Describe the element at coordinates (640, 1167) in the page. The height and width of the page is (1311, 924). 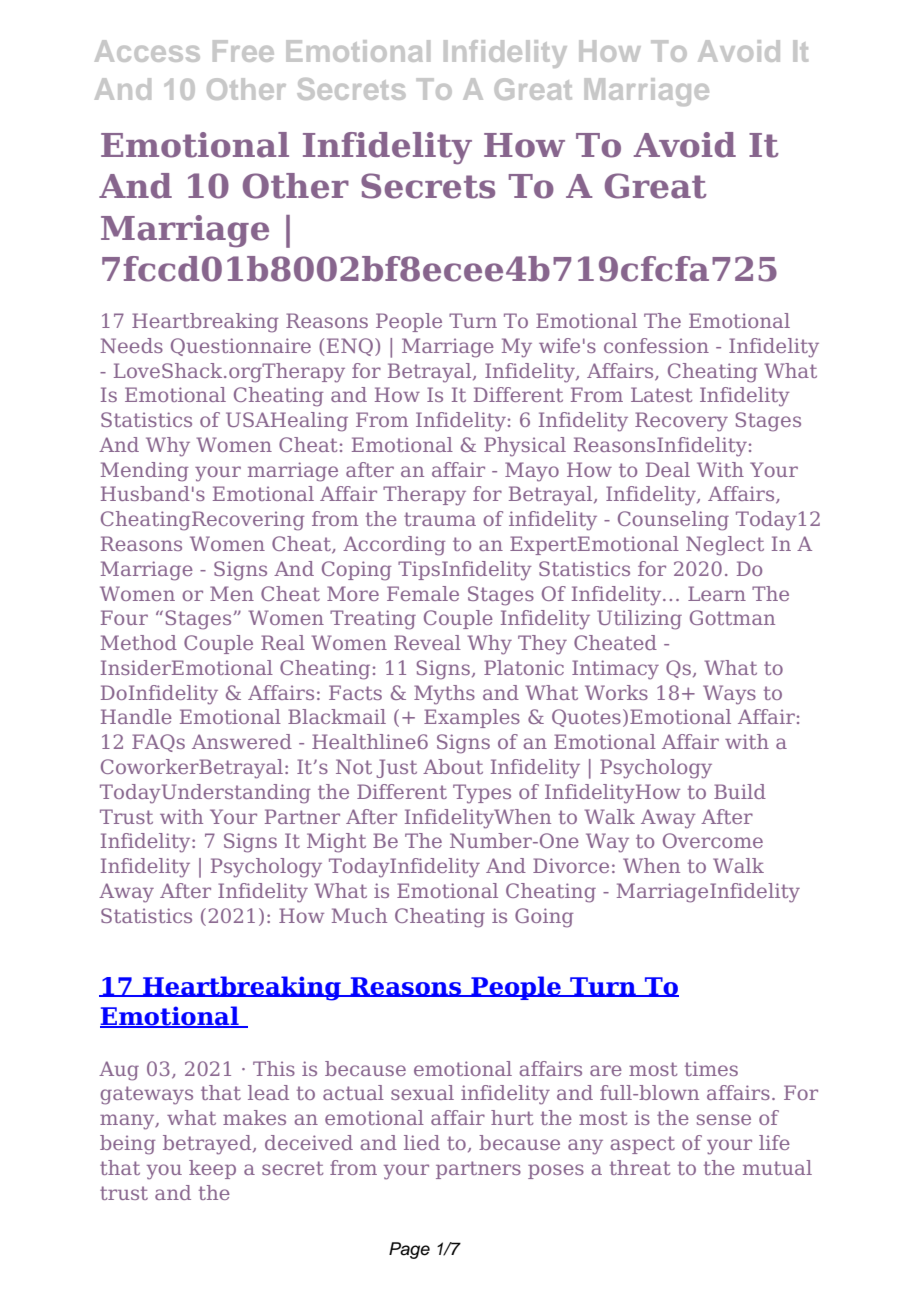
I see `threat` at that location.
